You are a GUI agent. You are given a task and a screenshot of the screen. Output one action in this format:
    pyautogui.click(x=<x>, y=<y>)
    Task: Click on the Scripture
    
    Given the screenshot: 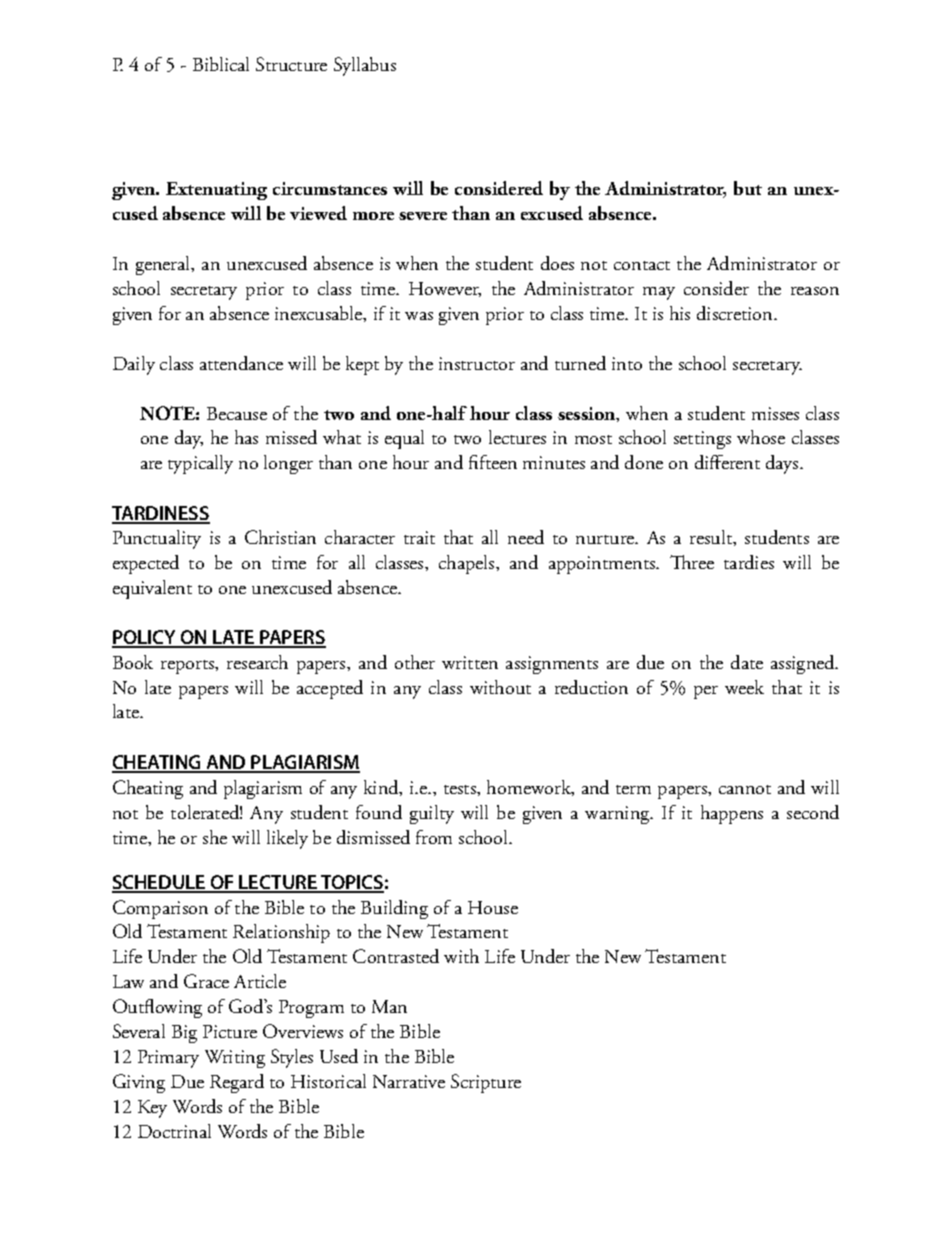 What is the action you would take?
    pyautogui.click(x=486, y=1083)
